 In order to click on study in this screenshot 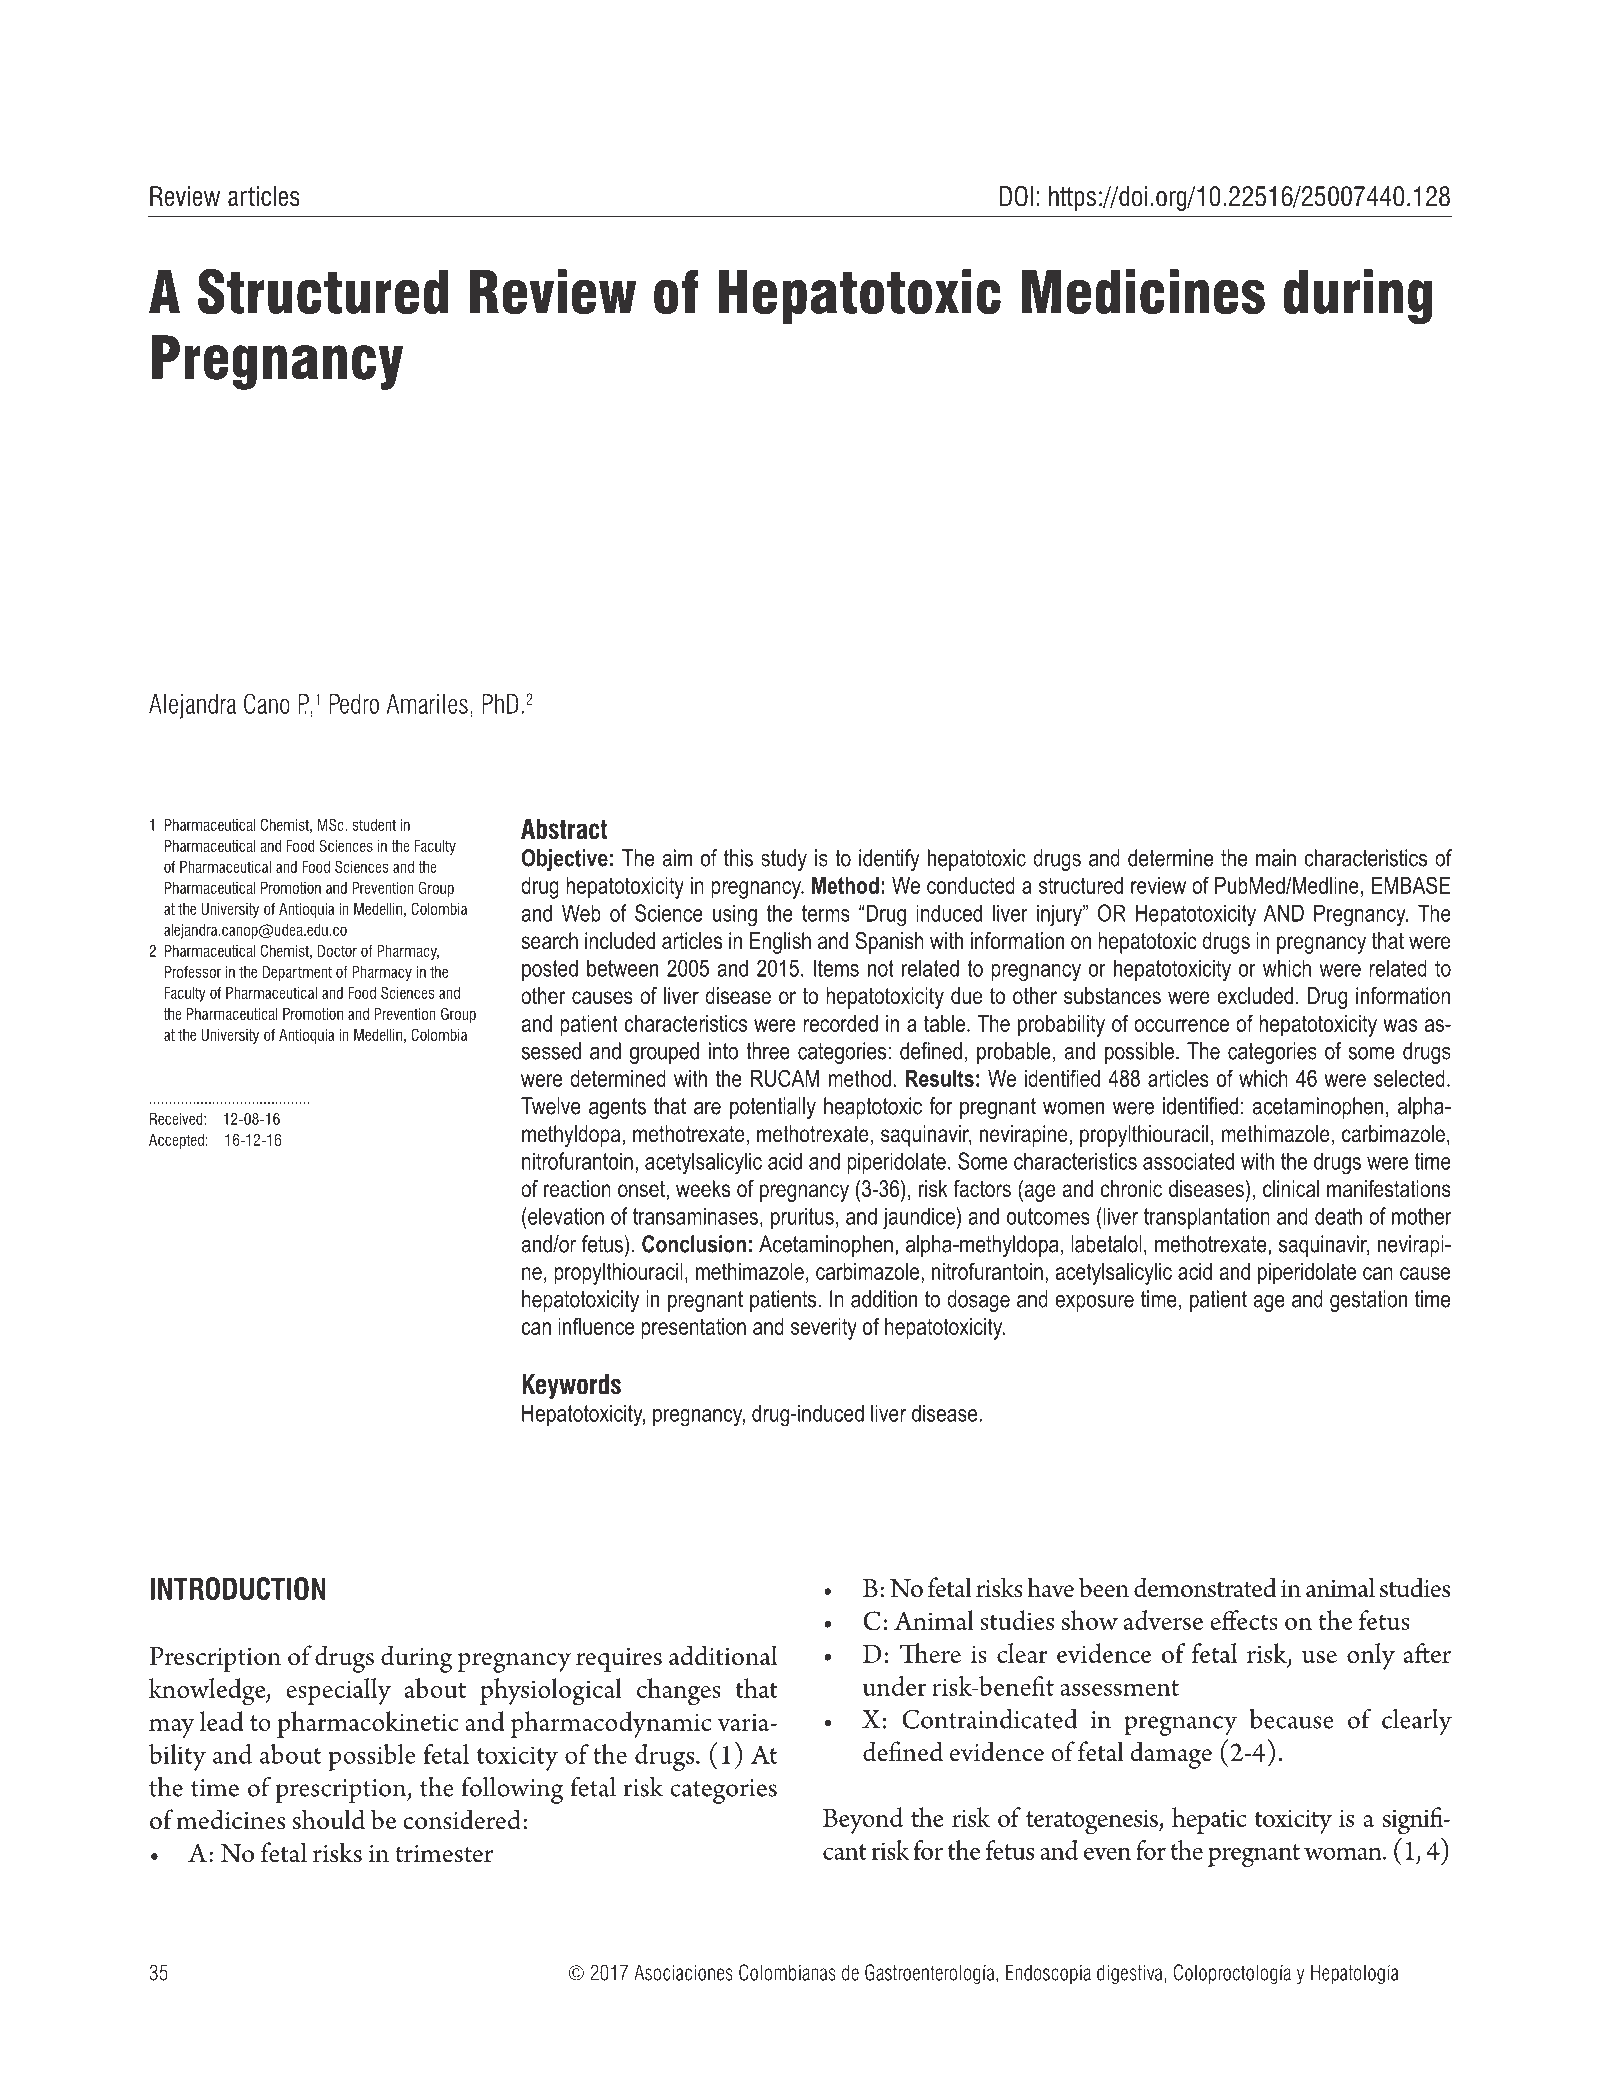, I will do `click(784, 860)`.
